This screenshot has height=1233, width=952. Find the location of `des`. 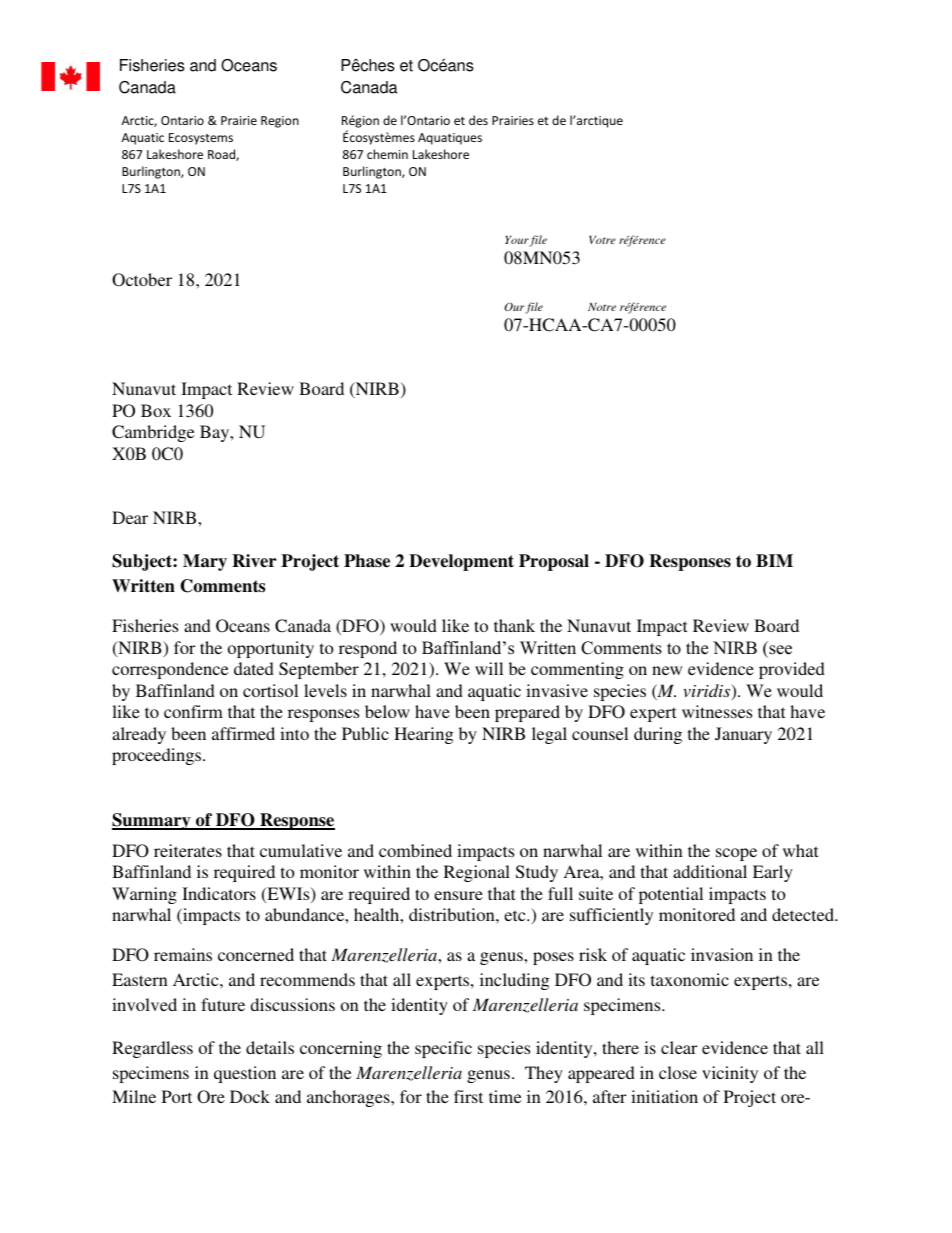

des is located at coordinates (478, 120).
